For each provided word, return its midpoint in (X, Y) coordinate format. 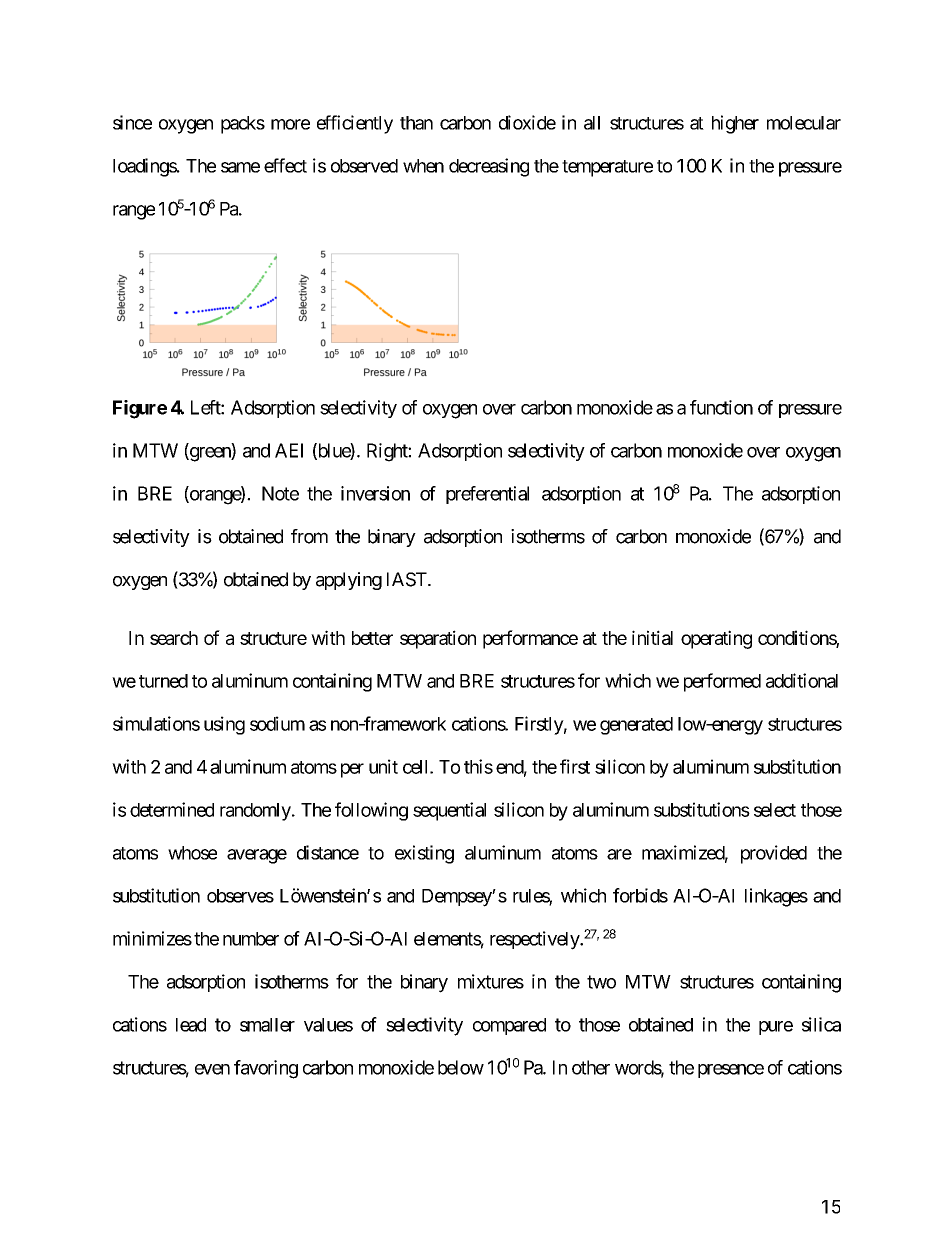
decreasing (489, 167)
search (174, 638)
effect (285, 165)
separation (438, 639)
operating (716, 639)
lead (191, 1025)
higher (735, 124)
